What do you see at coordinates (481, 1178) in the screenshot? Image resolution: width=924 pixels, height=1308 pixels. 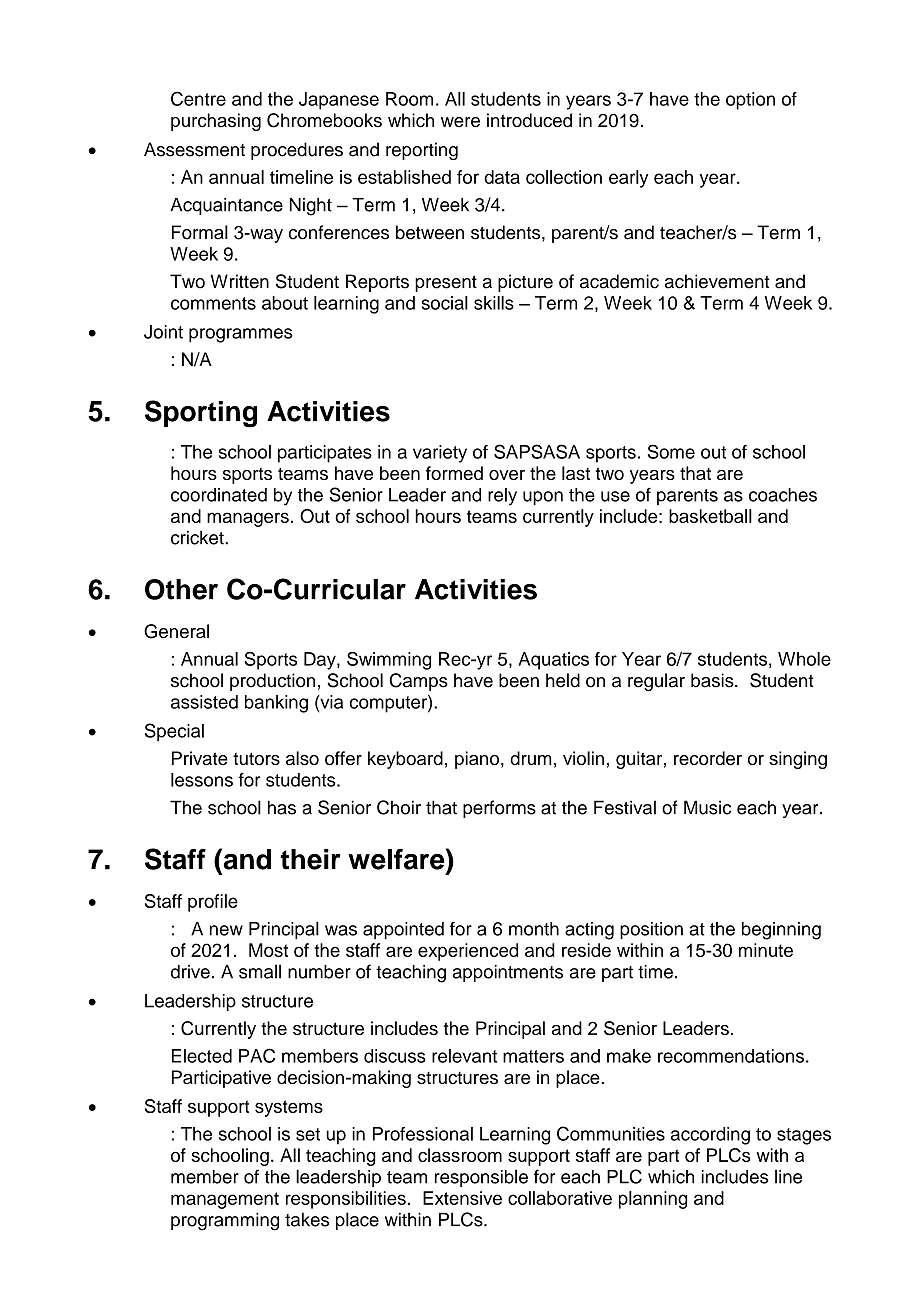 I see `responsible` at bounding box center [481, 1178].
